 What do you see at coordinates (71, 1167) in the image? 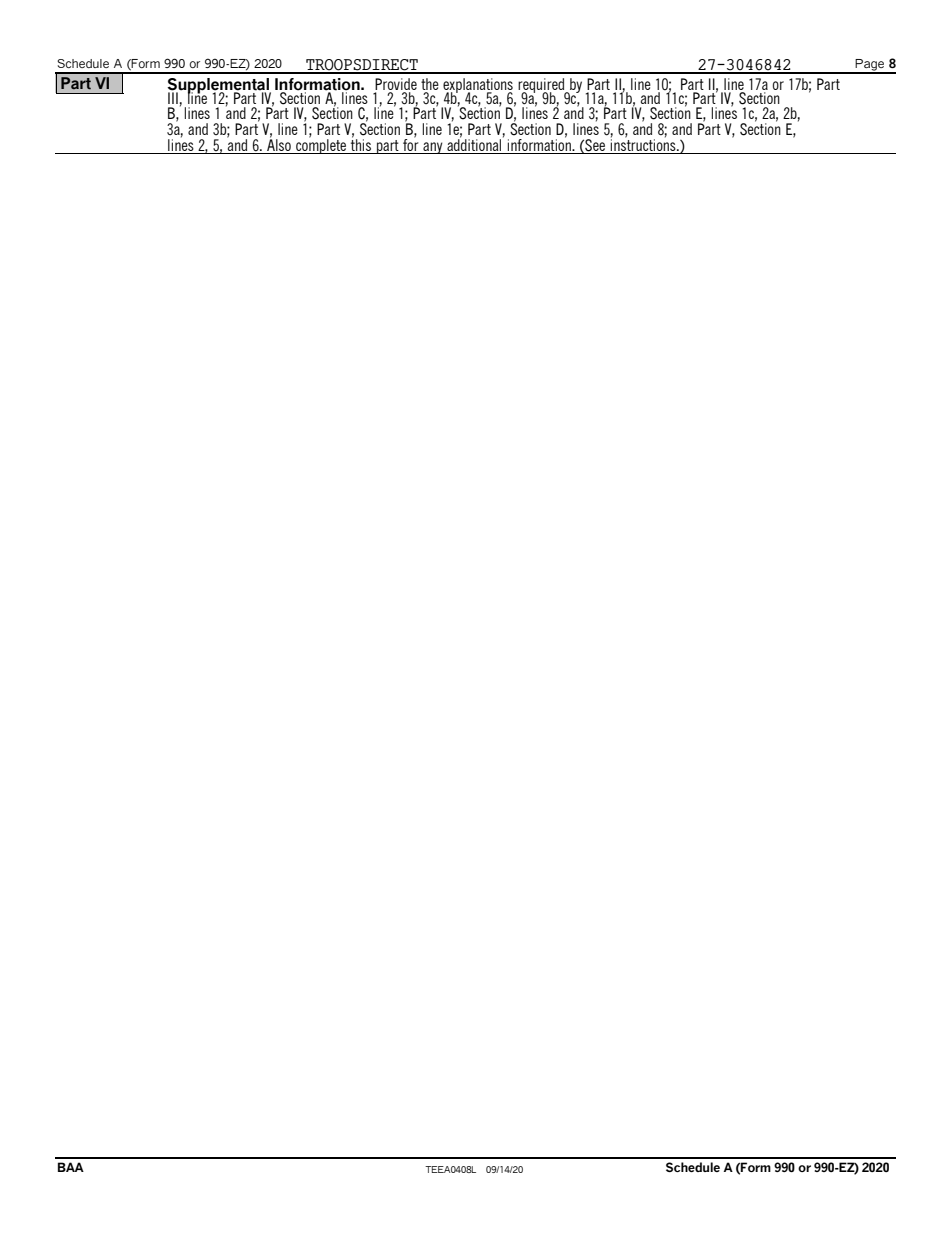
I see `BAA` at bounding box center [71, 1167].
